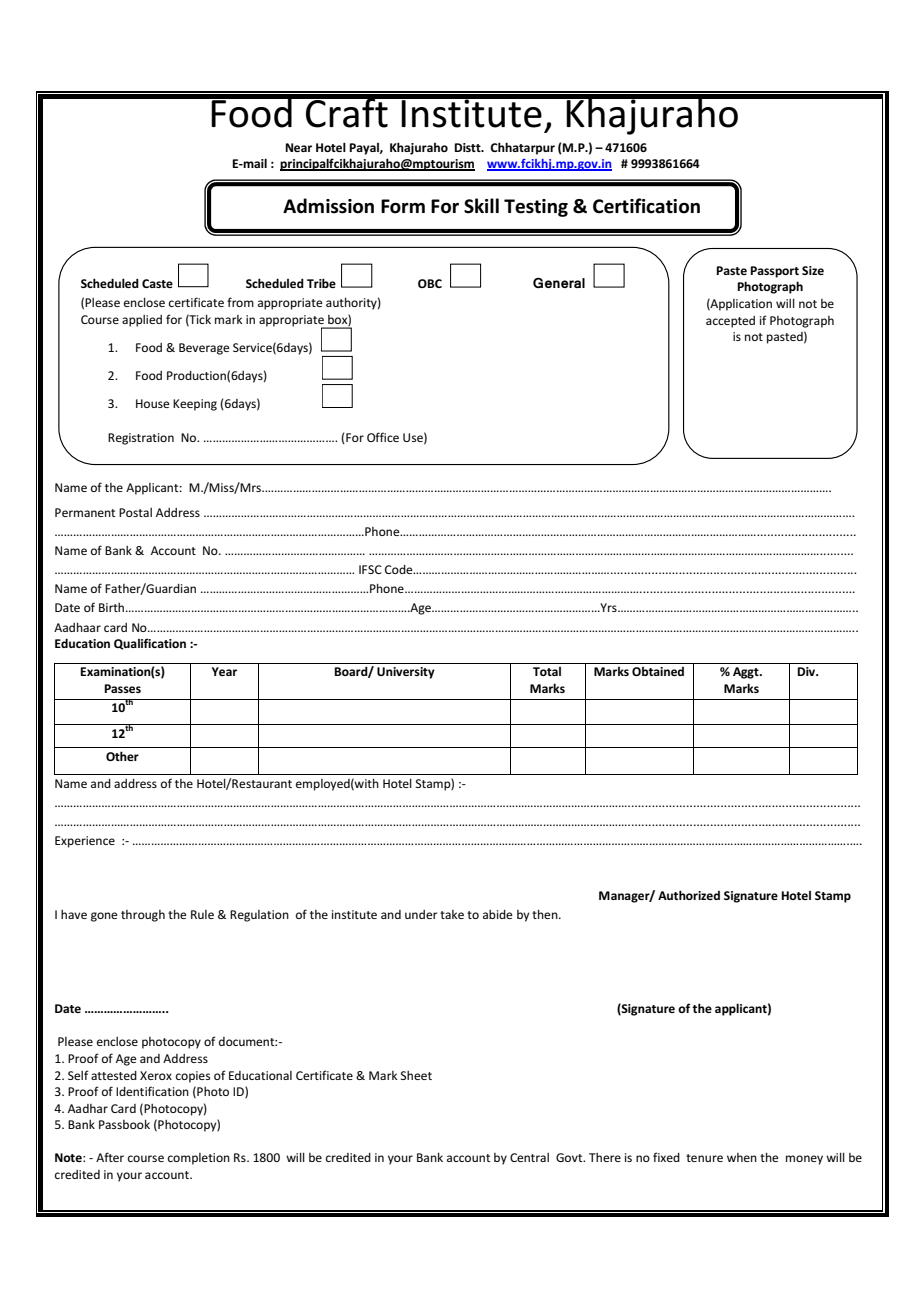  Describe the element at coordinates (135, 512) in the image. I see `Postal` at that location.
